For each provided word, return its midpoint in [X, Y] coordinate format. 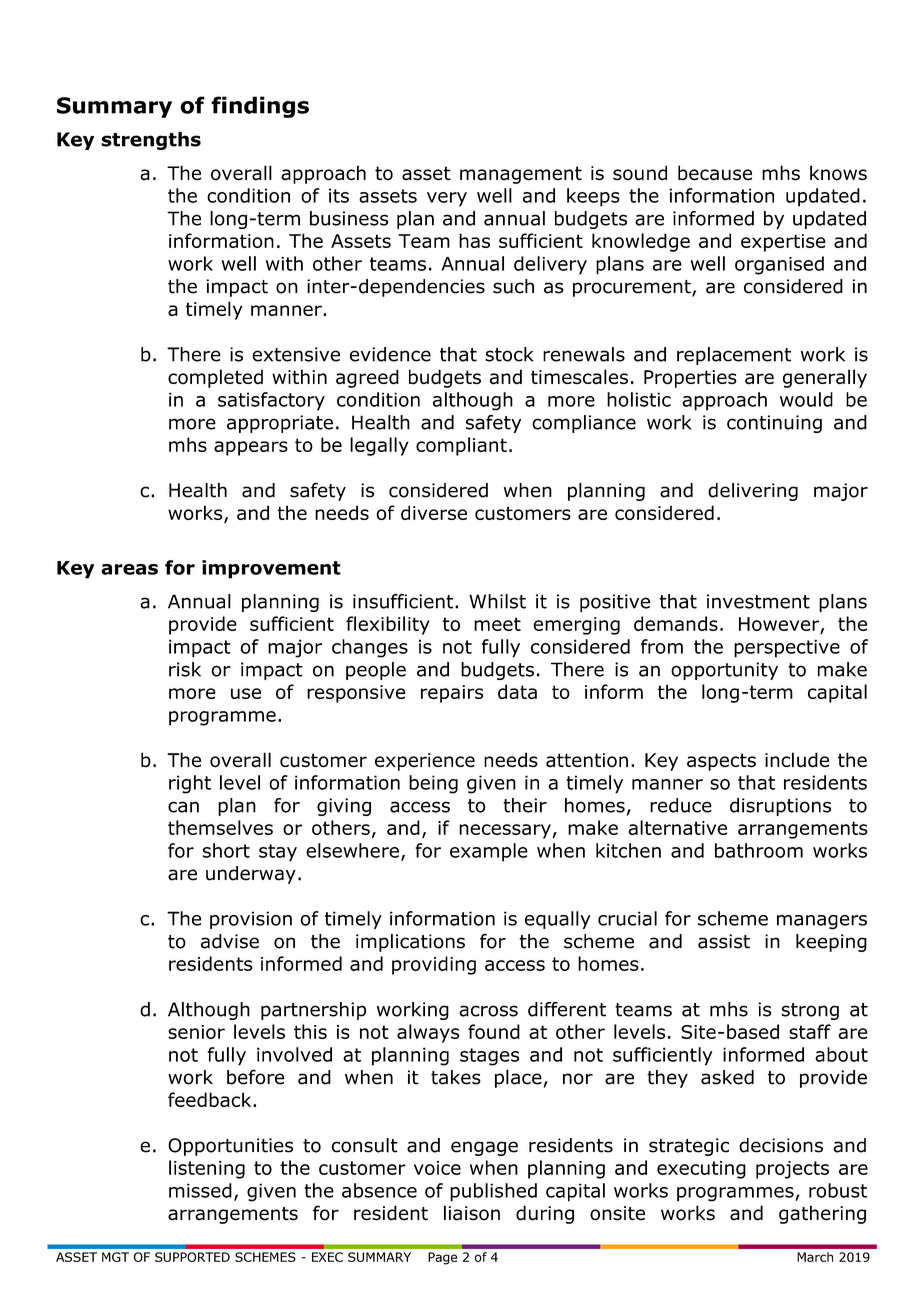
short [226, 850]
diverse [434, 512]
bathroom [759, 850]
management [521, 175]
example [489, 852]
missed [200, 1190]
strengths [151, 141]
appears [251, 448]
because [715, 173]
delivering [753, 492]
